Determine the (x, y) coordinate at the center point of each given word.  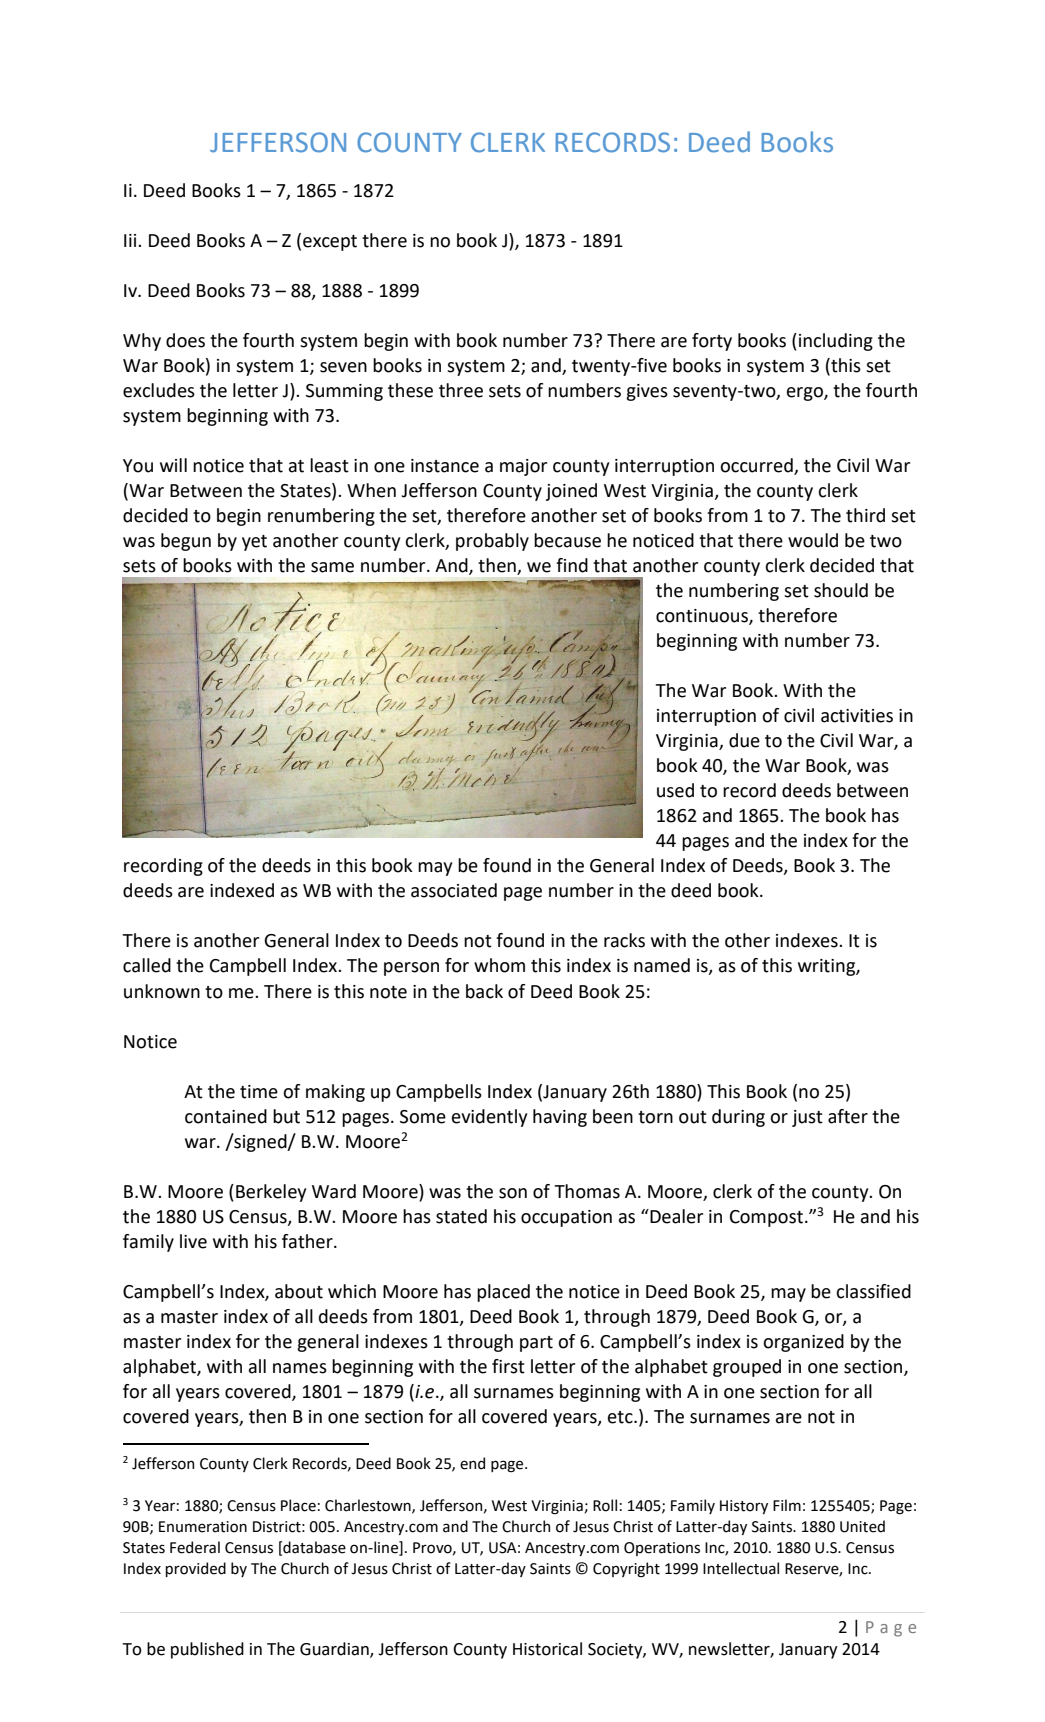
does (185, 340)
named (662, 965)
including (836, 342)
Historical (547, 1649)
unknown (162, 991)
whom (499, 965)
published (207, 1650)
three (461, 390)
